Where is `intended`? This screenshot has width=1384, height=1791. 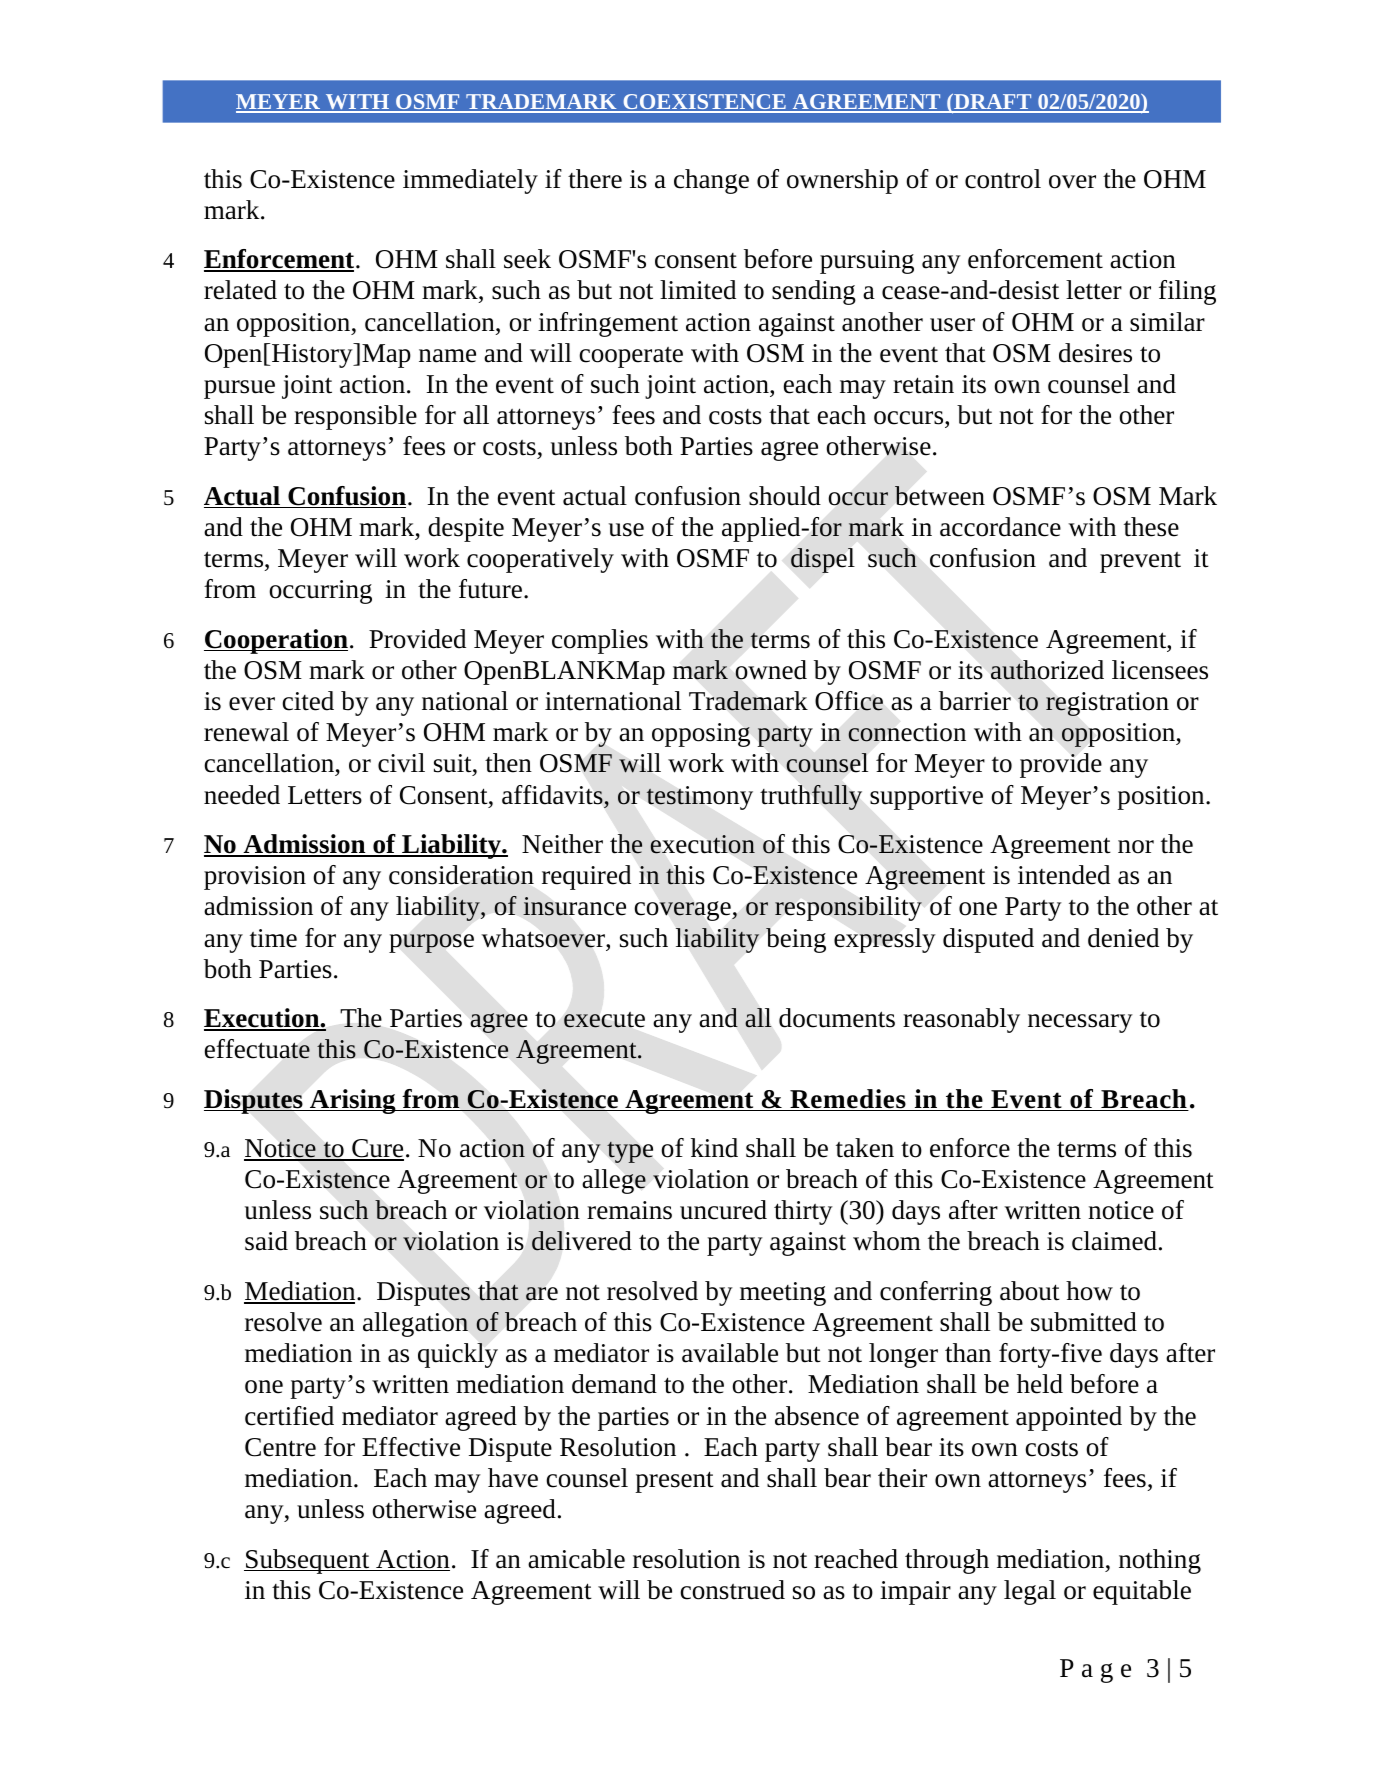 intended is located at coordinates (1064, 875).
